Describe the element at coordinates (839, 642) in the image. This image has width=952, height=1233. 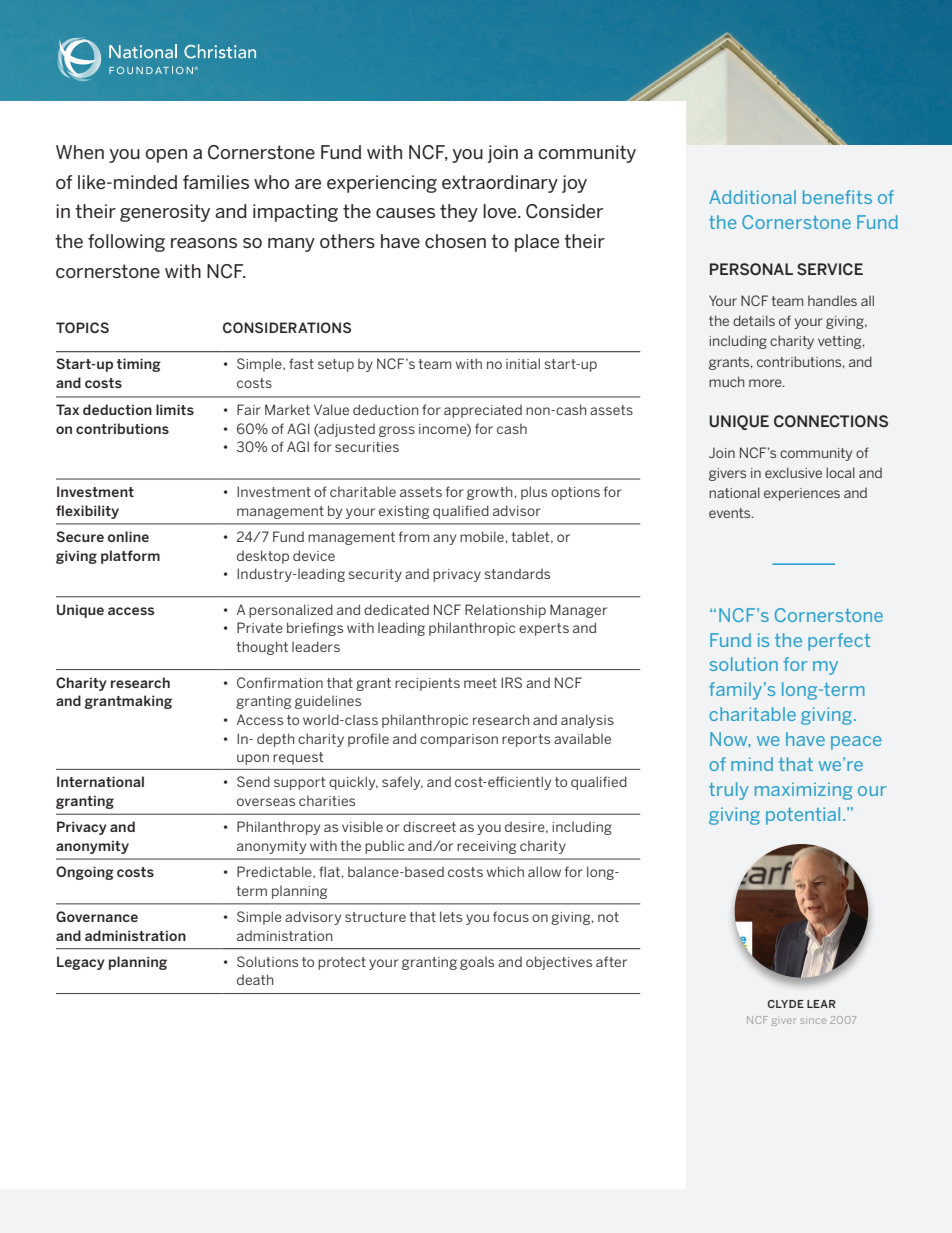
I see `perfect` at that location.
